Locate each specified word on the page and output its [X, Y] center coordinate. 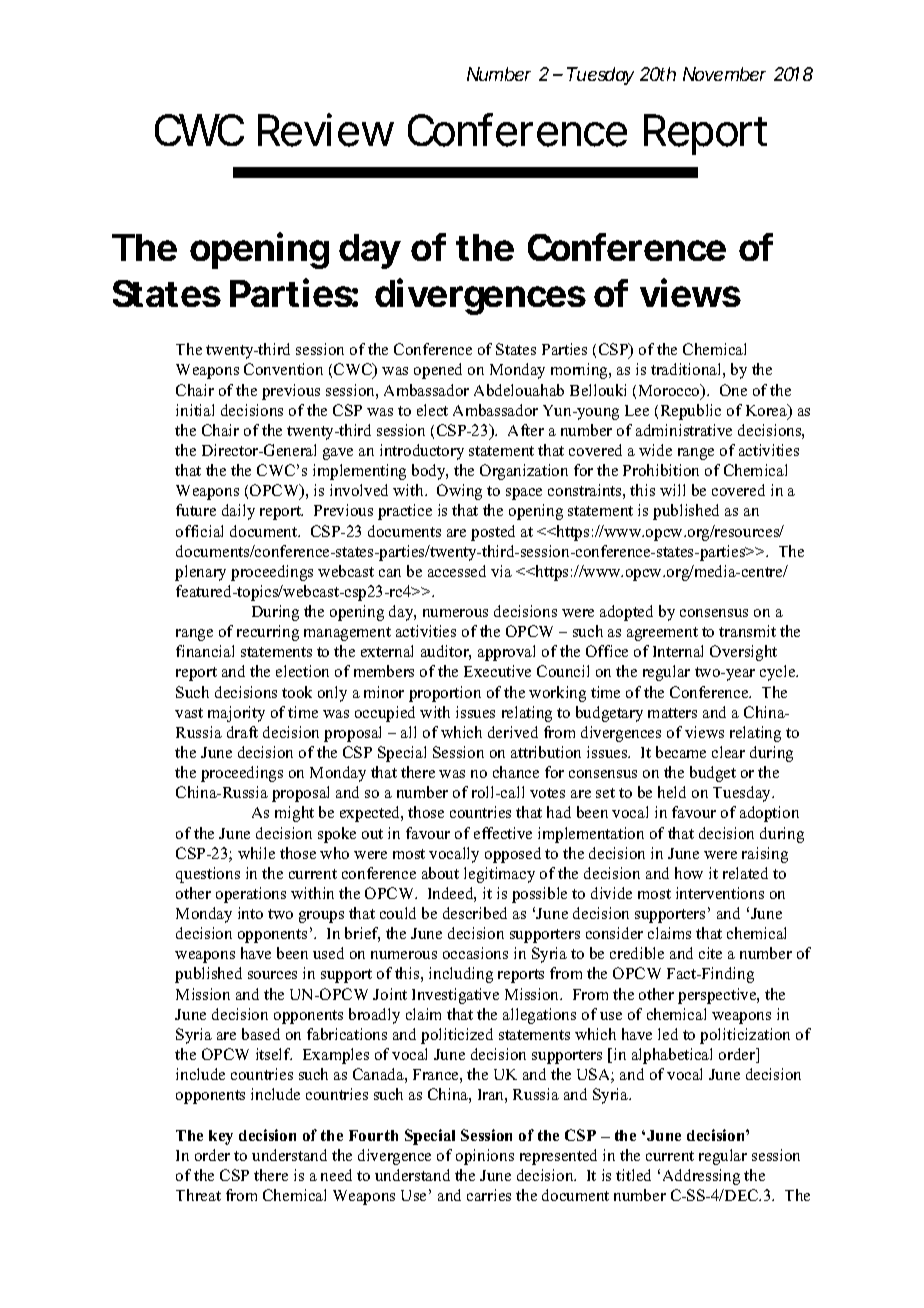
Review [326, 130]
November [724, 74]
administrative [684, 430]
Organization [524, 472]
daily [238, 512]
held [672, 792]
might [294, 814]
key [221, 1137]
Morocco [670, 391]
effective [503, 833]
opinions [485, 1157]
